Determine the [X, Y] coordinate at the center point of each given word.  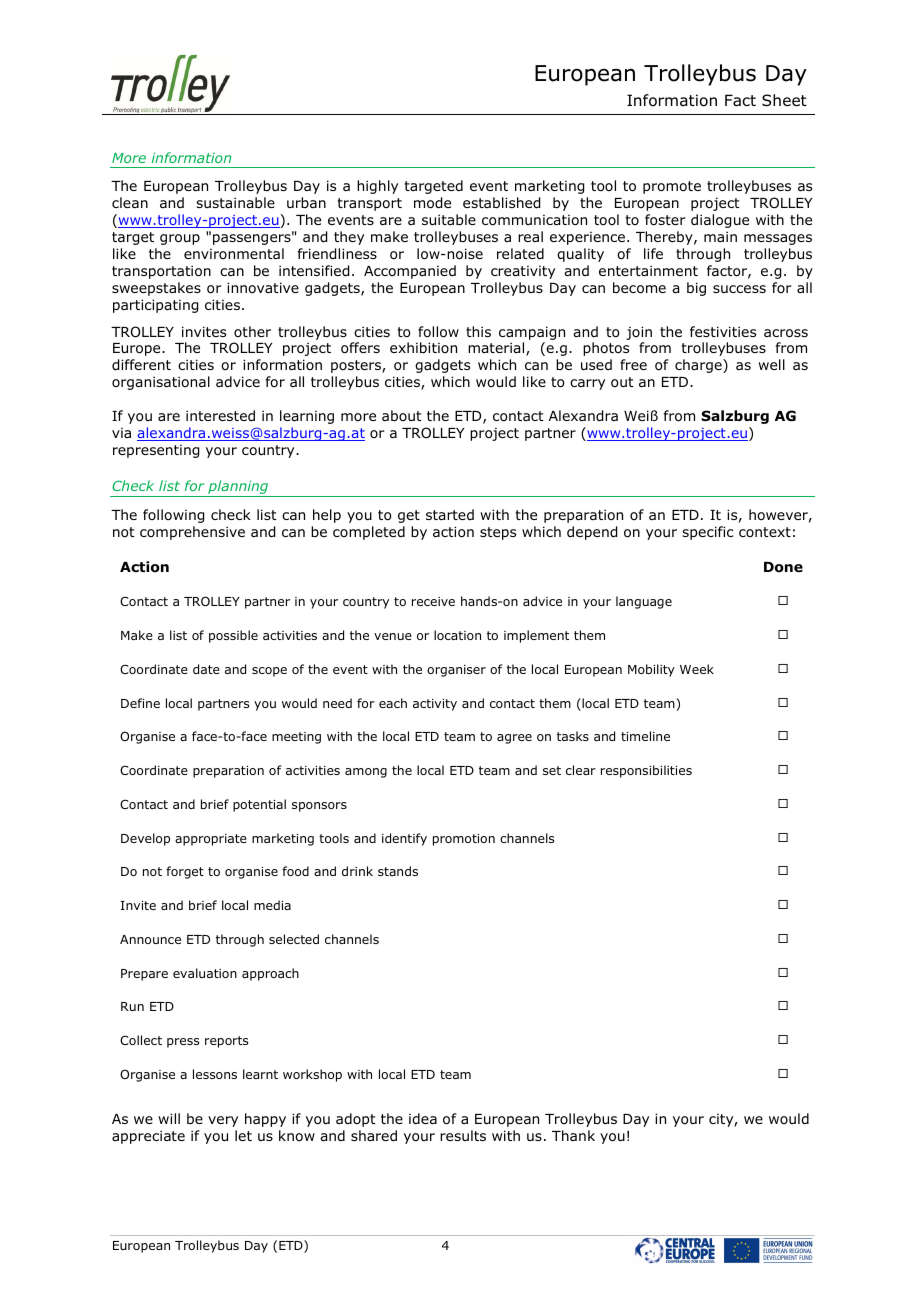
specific [707, 533]
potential [259, 805]
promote [672, 187]
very [223, 1121]
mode [432, 203]
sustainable [235, 202]
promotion [464, 840]
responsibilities [646, 771]
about [402, 415]
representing [156, 451]
